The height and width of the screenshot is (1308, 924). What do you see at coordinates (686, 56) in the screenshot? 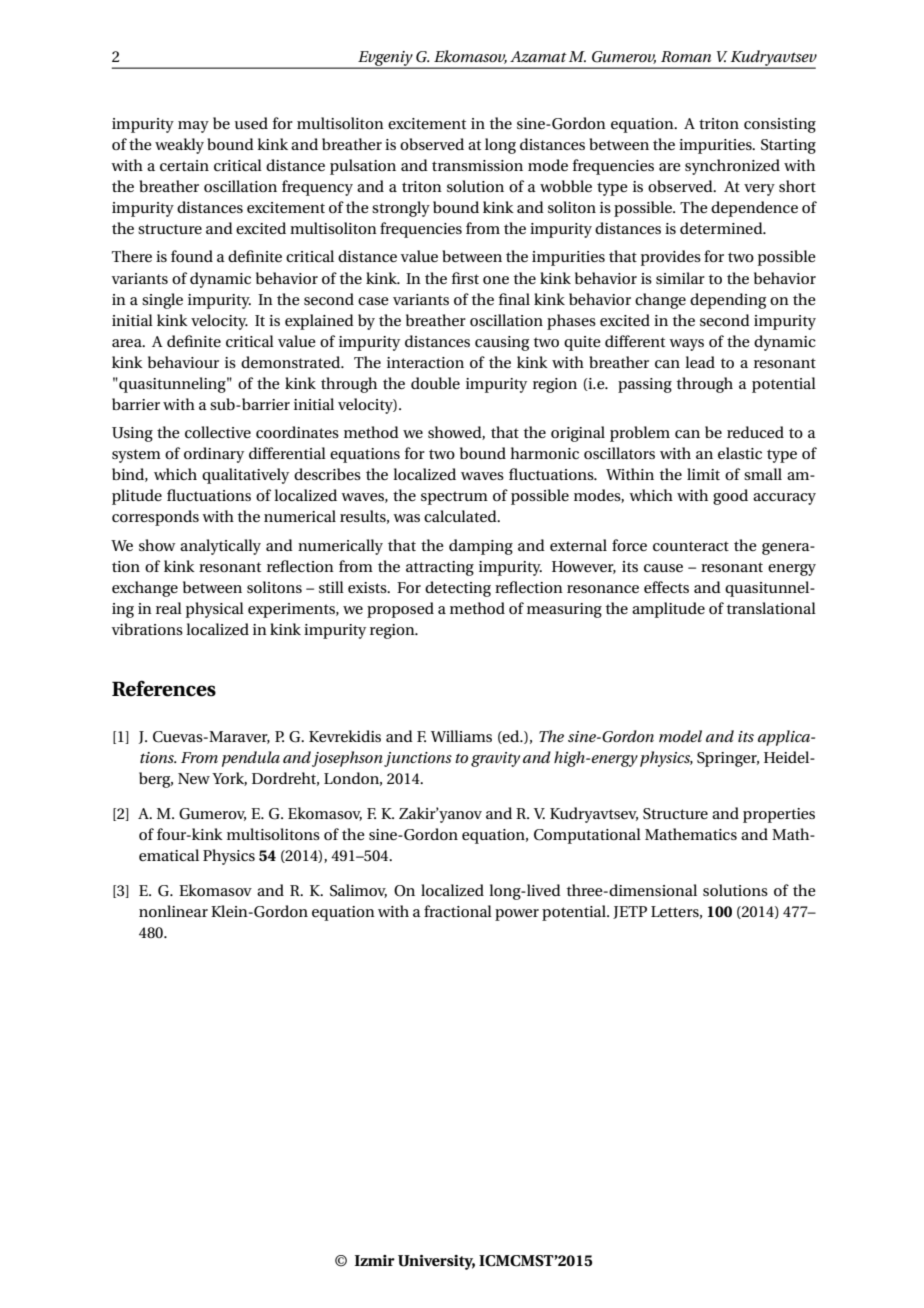
I see `Roman` at bounding box center [686, 56].
